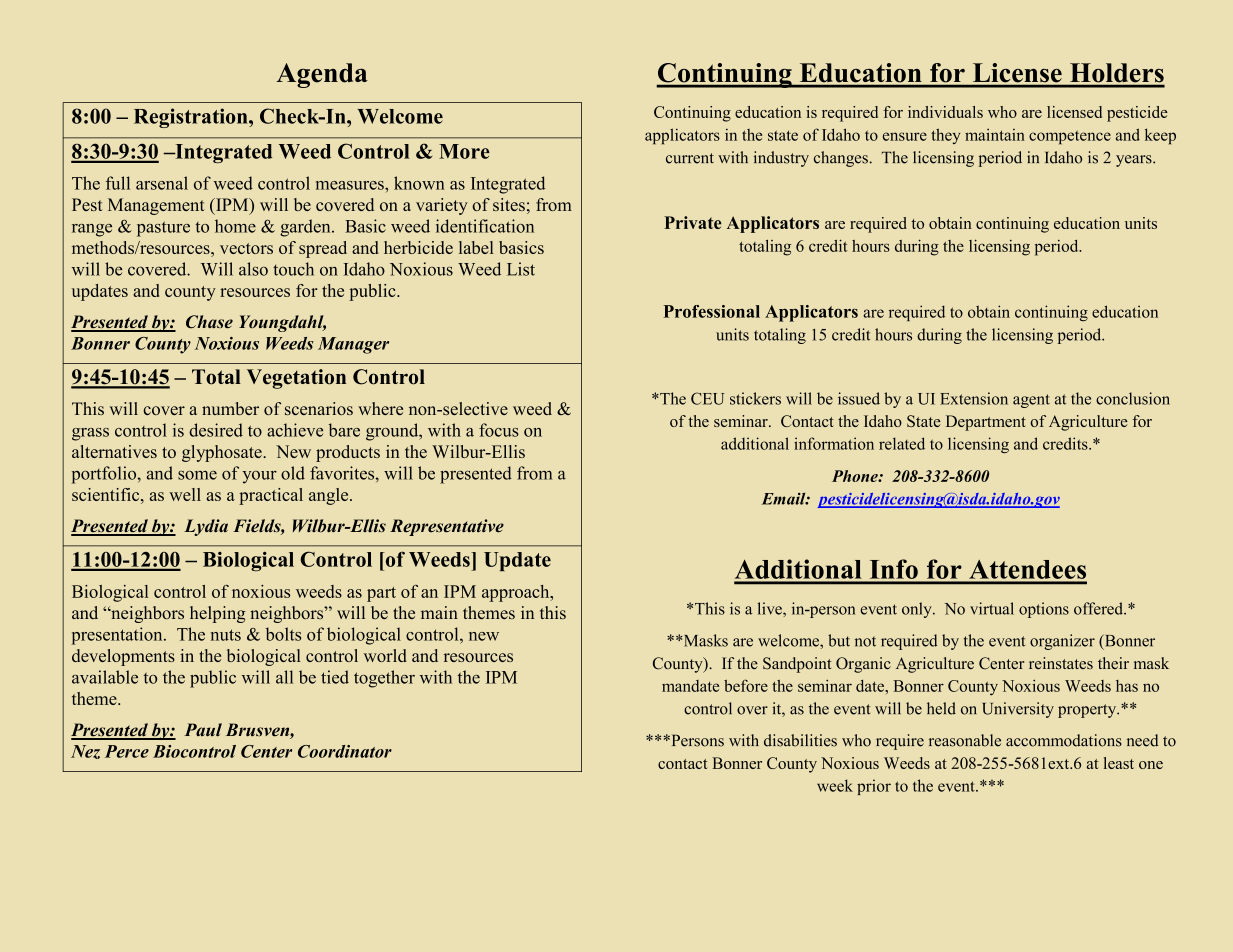 Image resolution: width=1233 pixels, height=952 pixels. Describe the element at coordinates (707, 398) in the page. I see `CEU` at that location.
